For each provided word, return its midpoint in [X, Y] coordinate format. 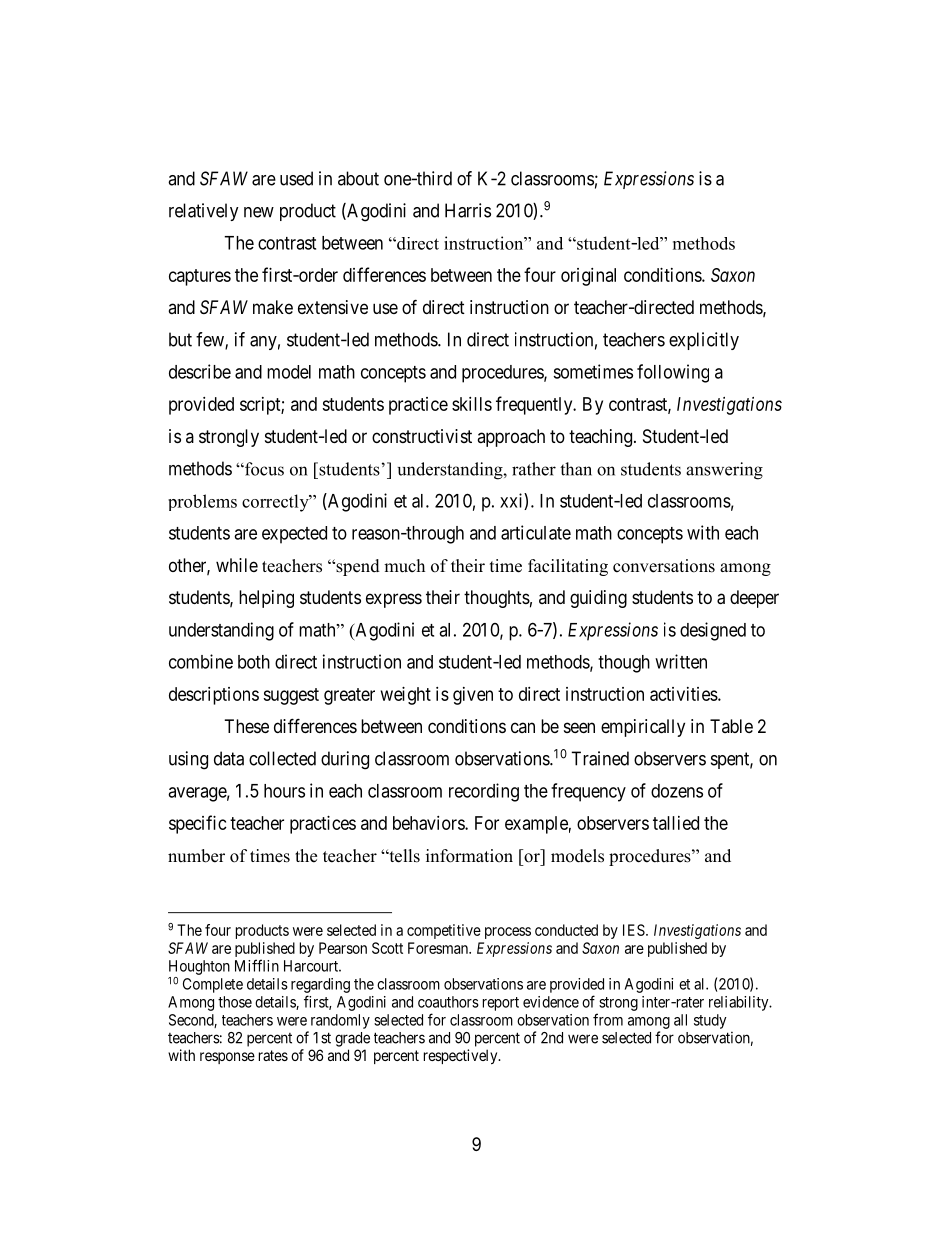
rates [273, 1055]
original [588, 277]
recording [484, 792]
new [259, 212]
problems [202, 502]
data [229, 758]
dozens [677, 791]
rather [534, 469]
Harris [468, 210]
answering [724, 471]
